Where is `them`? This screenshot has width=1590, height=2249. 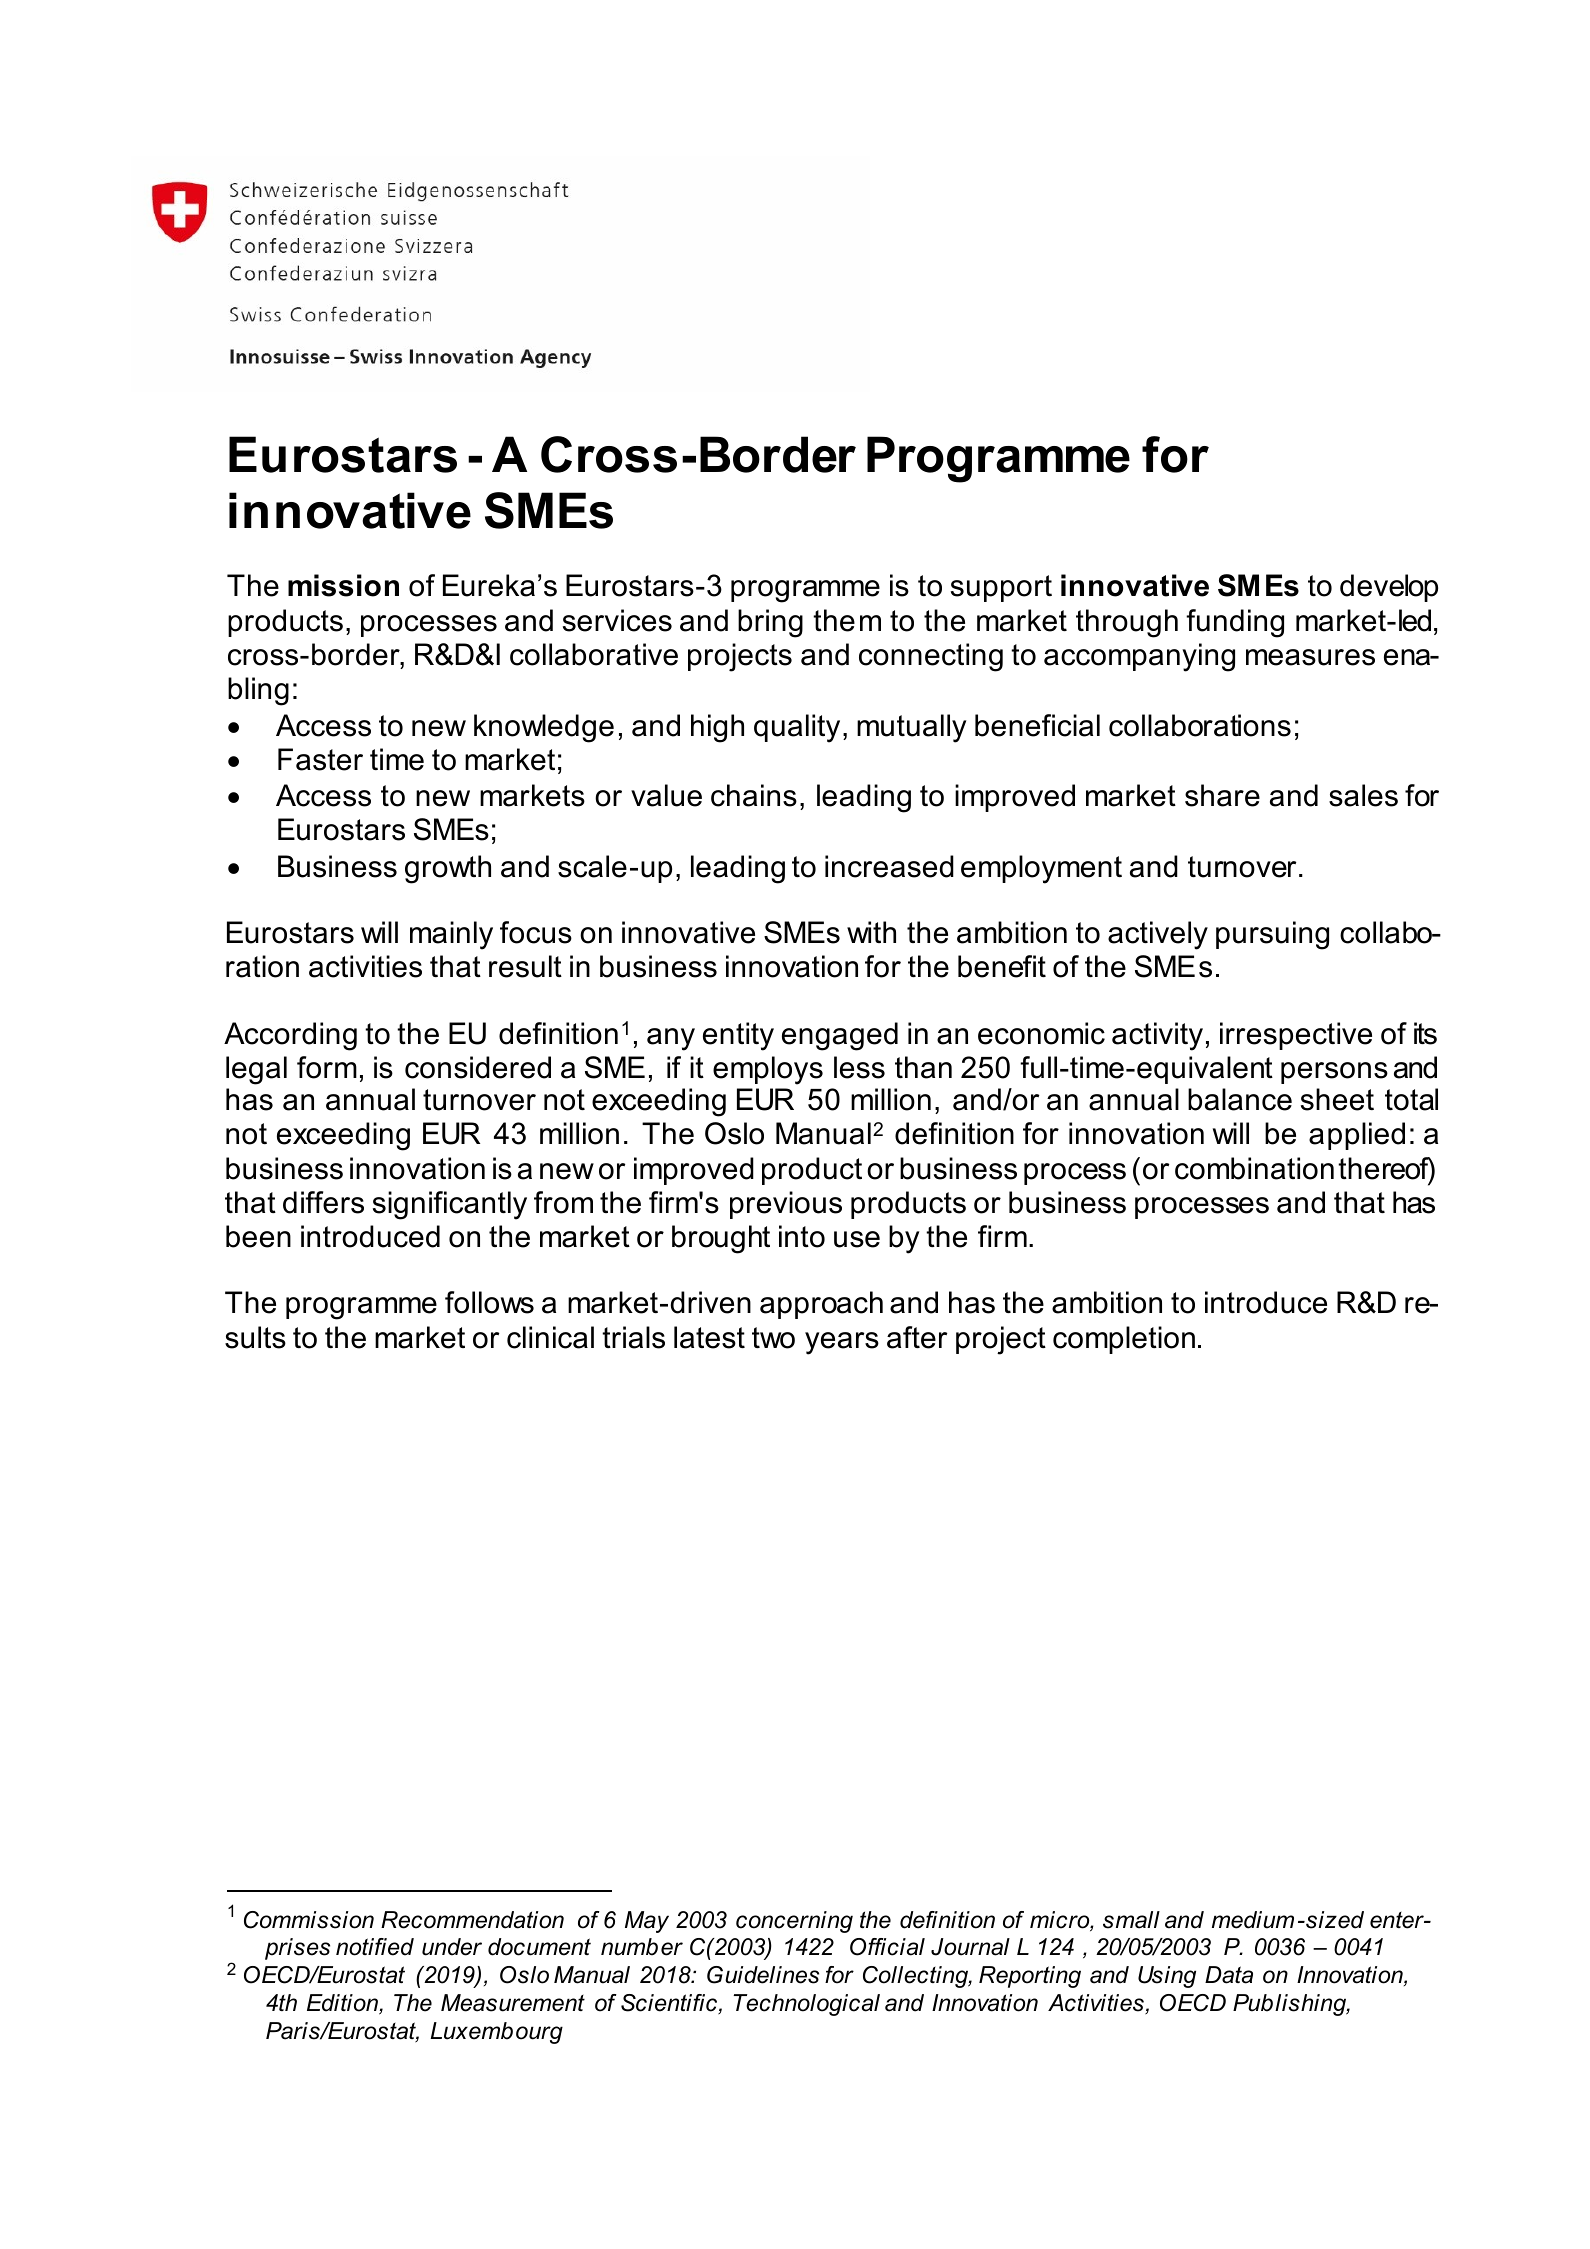 them is located at coordinates (847, 620).
